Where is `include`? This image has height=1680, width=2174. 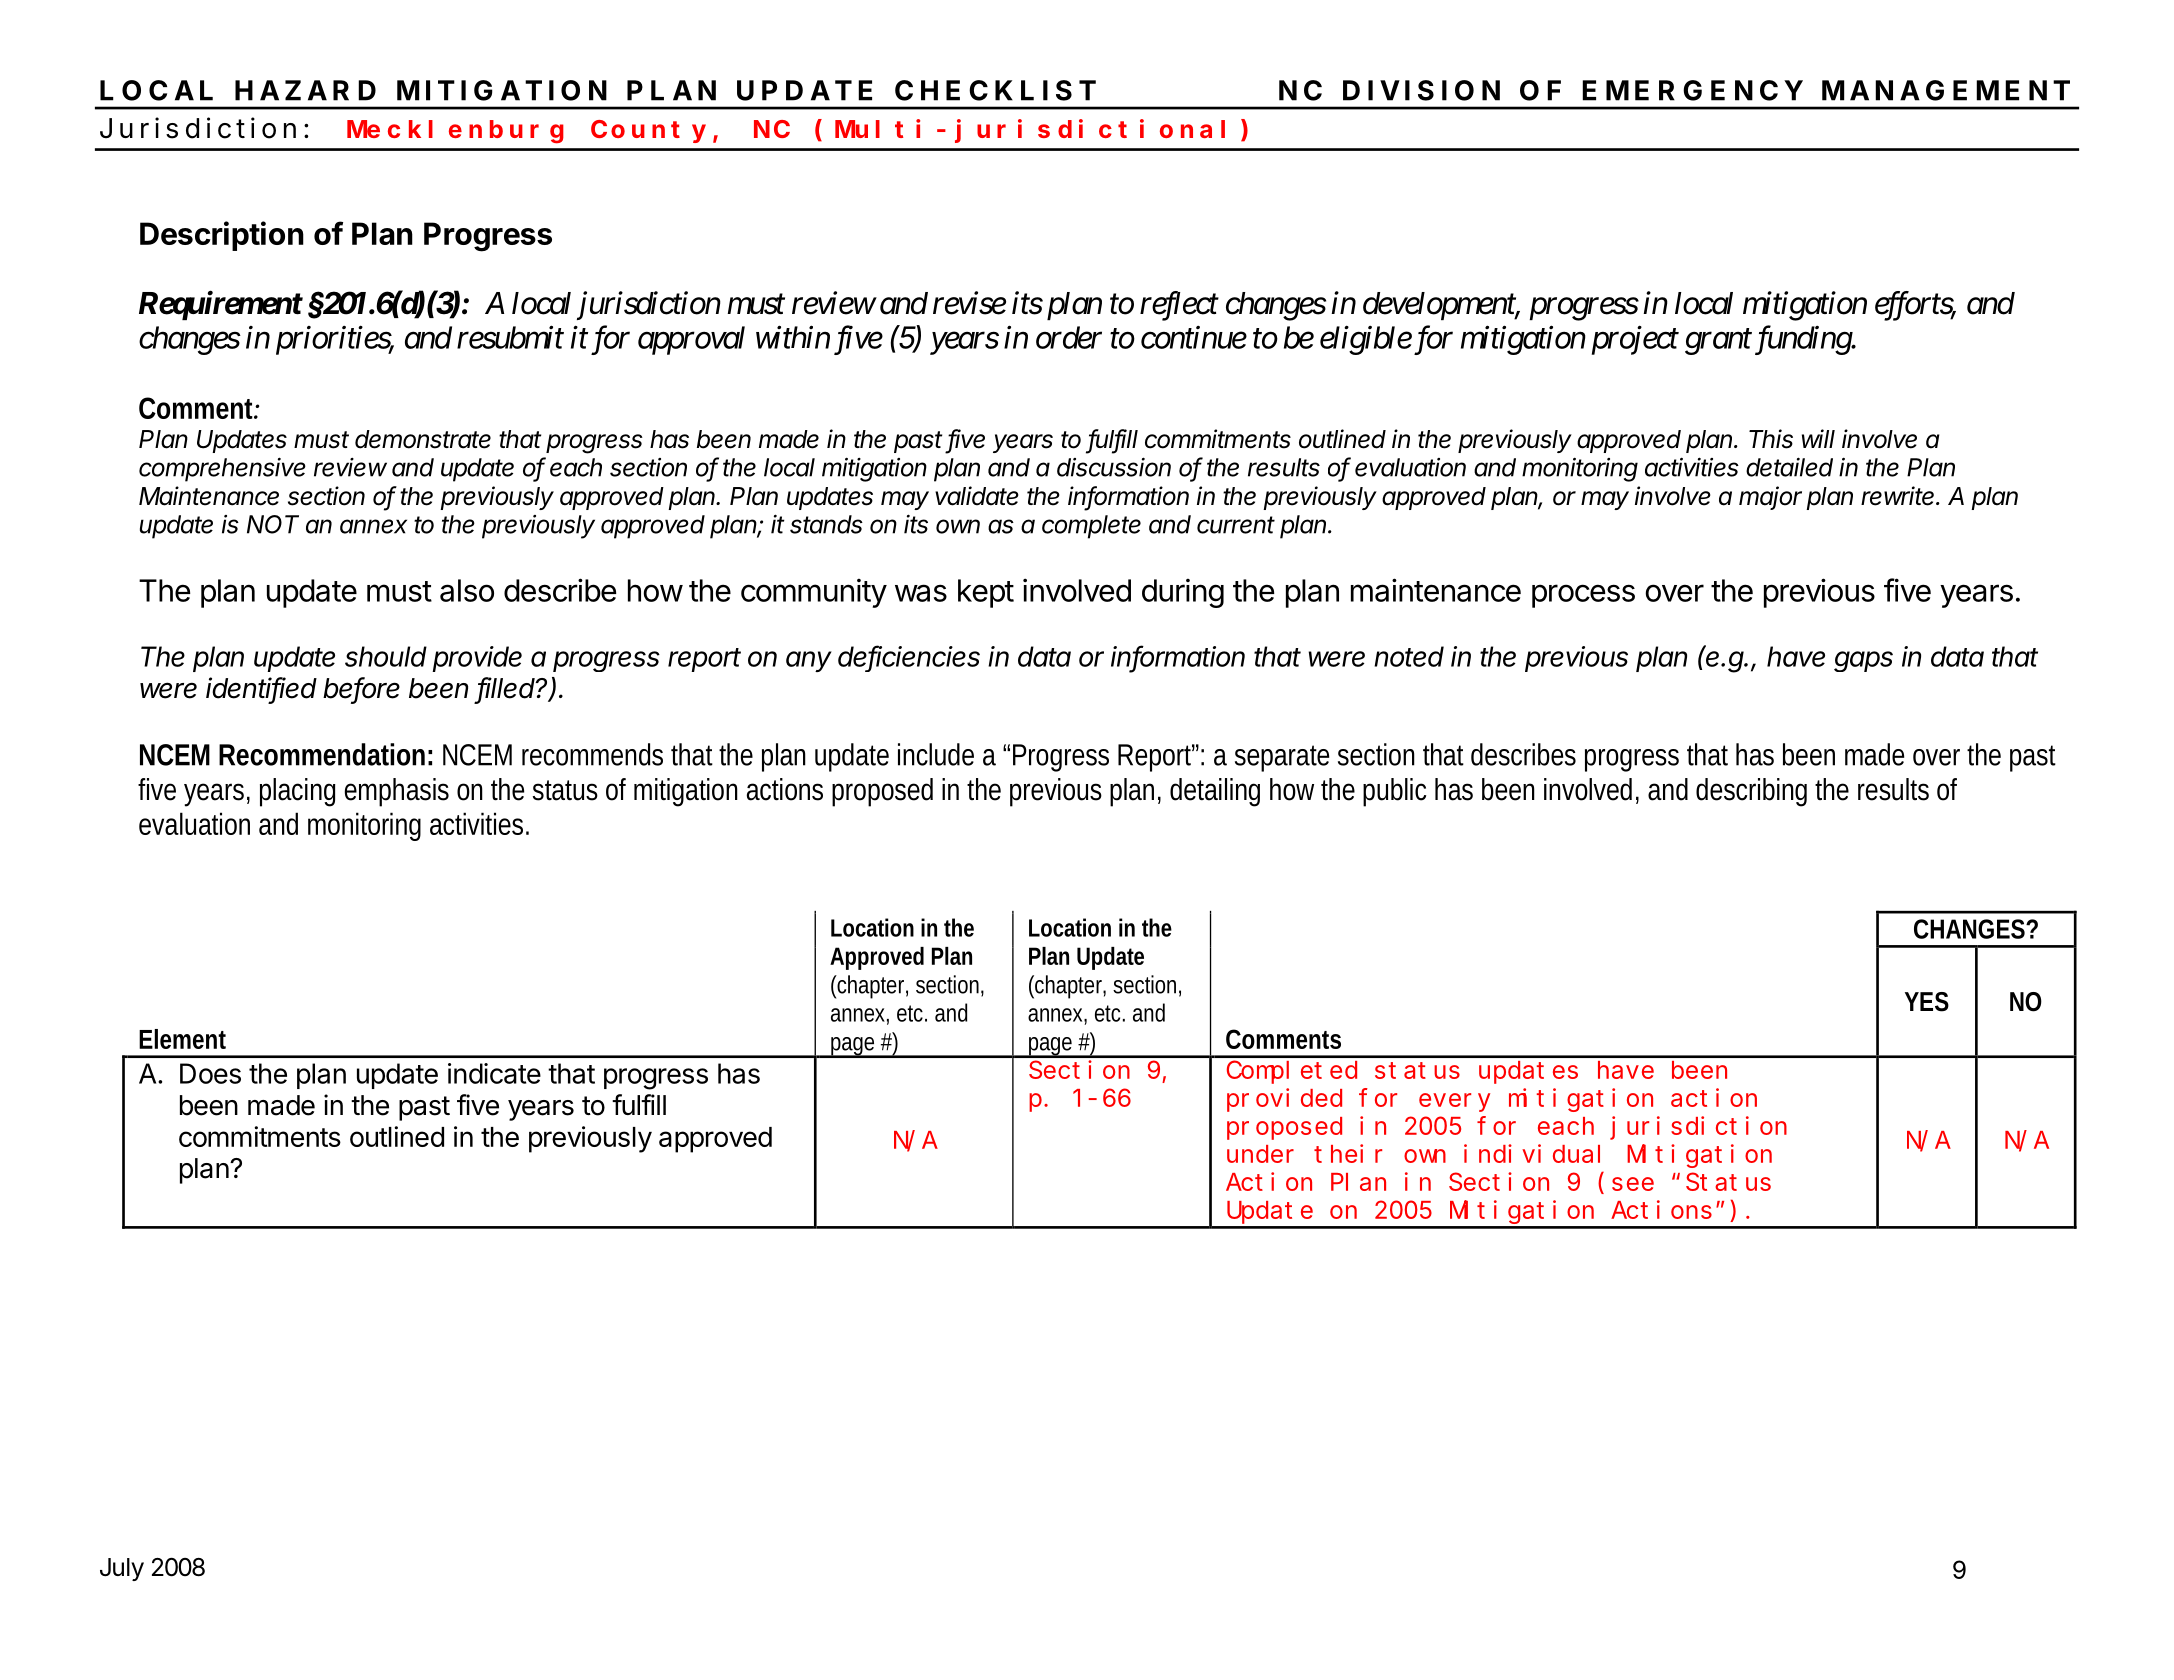
include is located at coordinates (936, 754).
